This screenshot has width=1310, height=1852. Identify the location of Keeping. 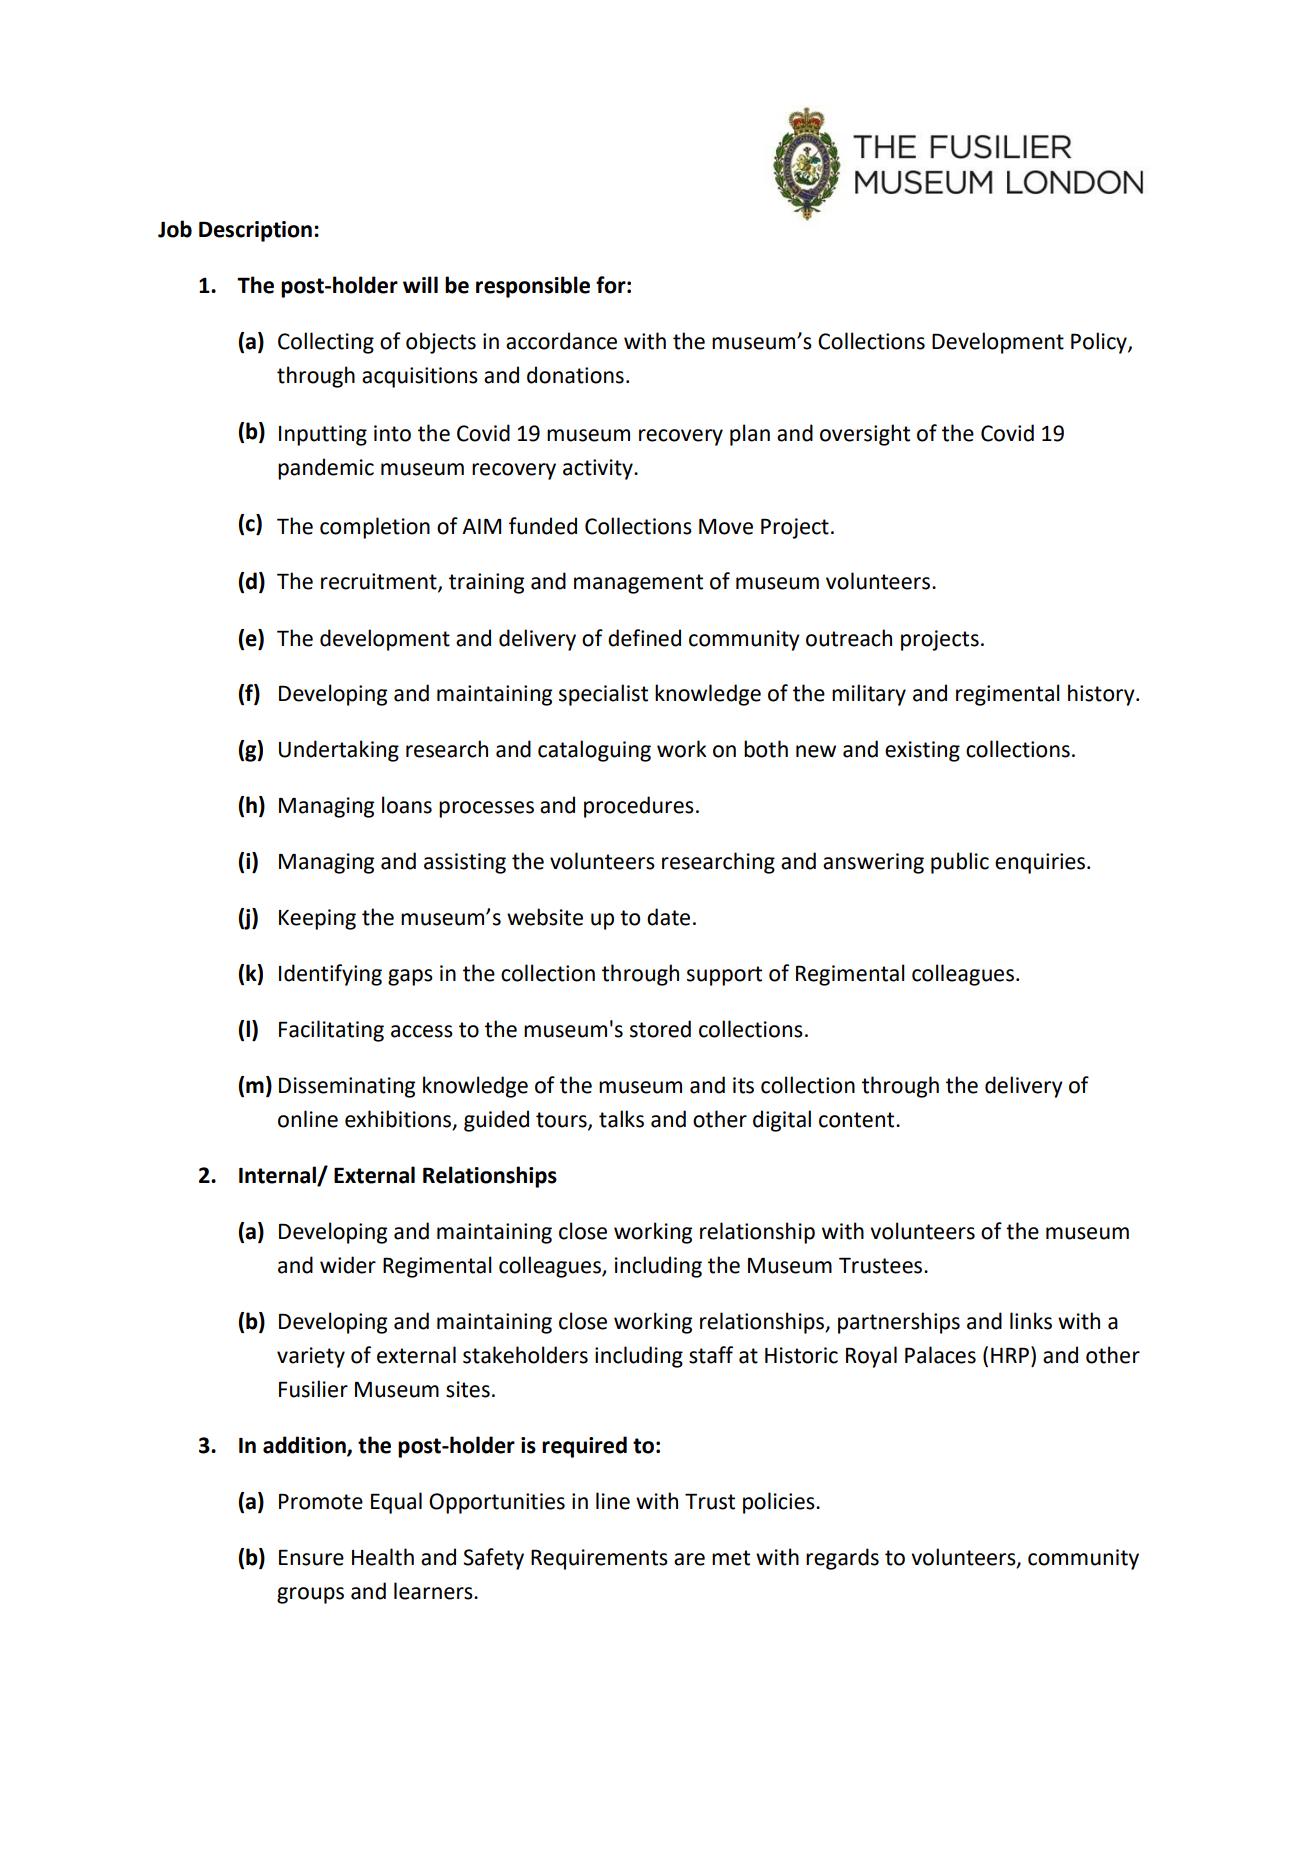
(317, 919).
